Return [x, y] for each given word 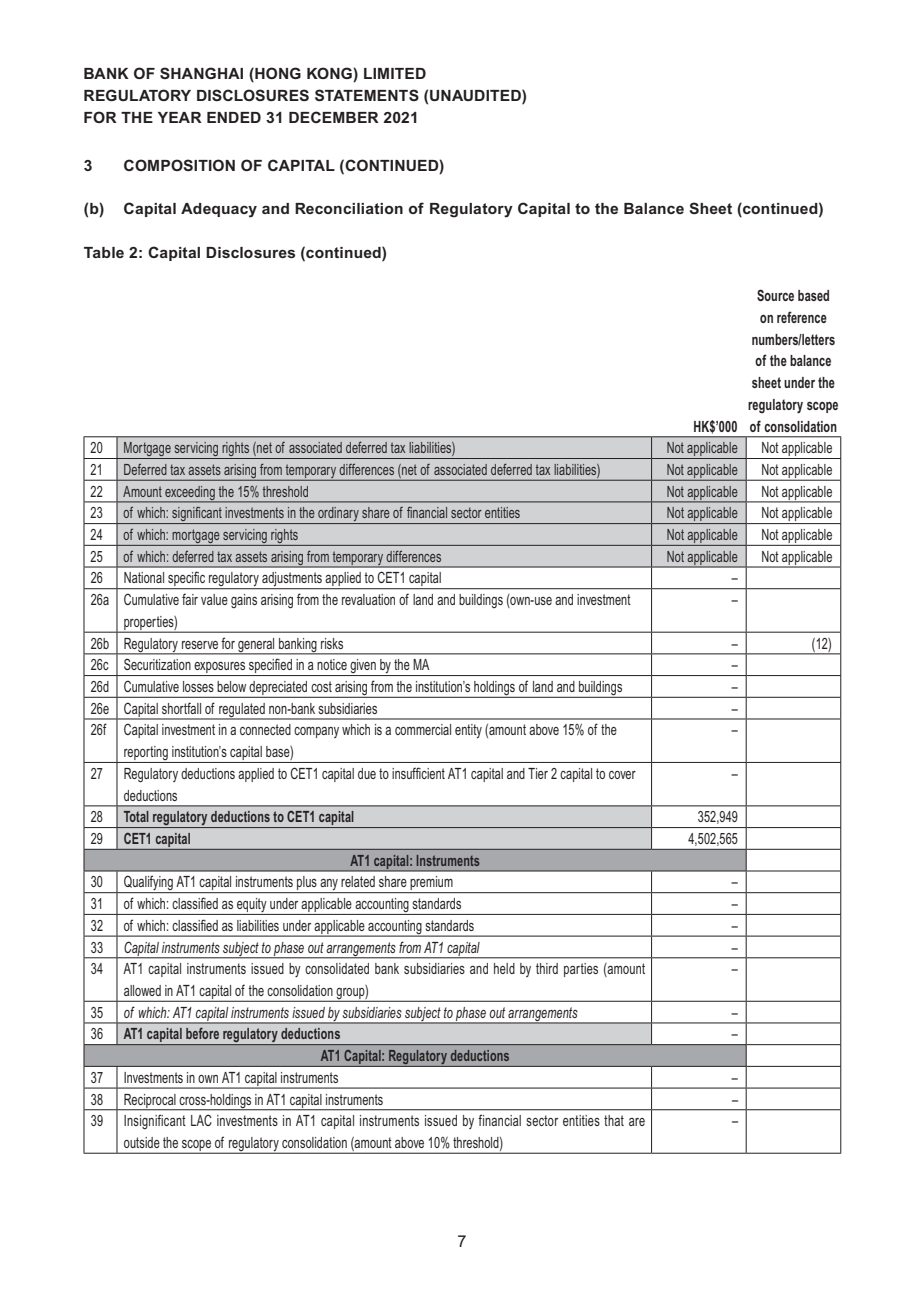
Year [180, 117]
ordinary [338, 515]
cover [622, 775]
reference [802, 317]
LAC [201, 1120]
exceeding [190, 494]
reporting [146, 754]
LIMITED [395, 73]
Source [775, 295]
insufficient [418, 773]
